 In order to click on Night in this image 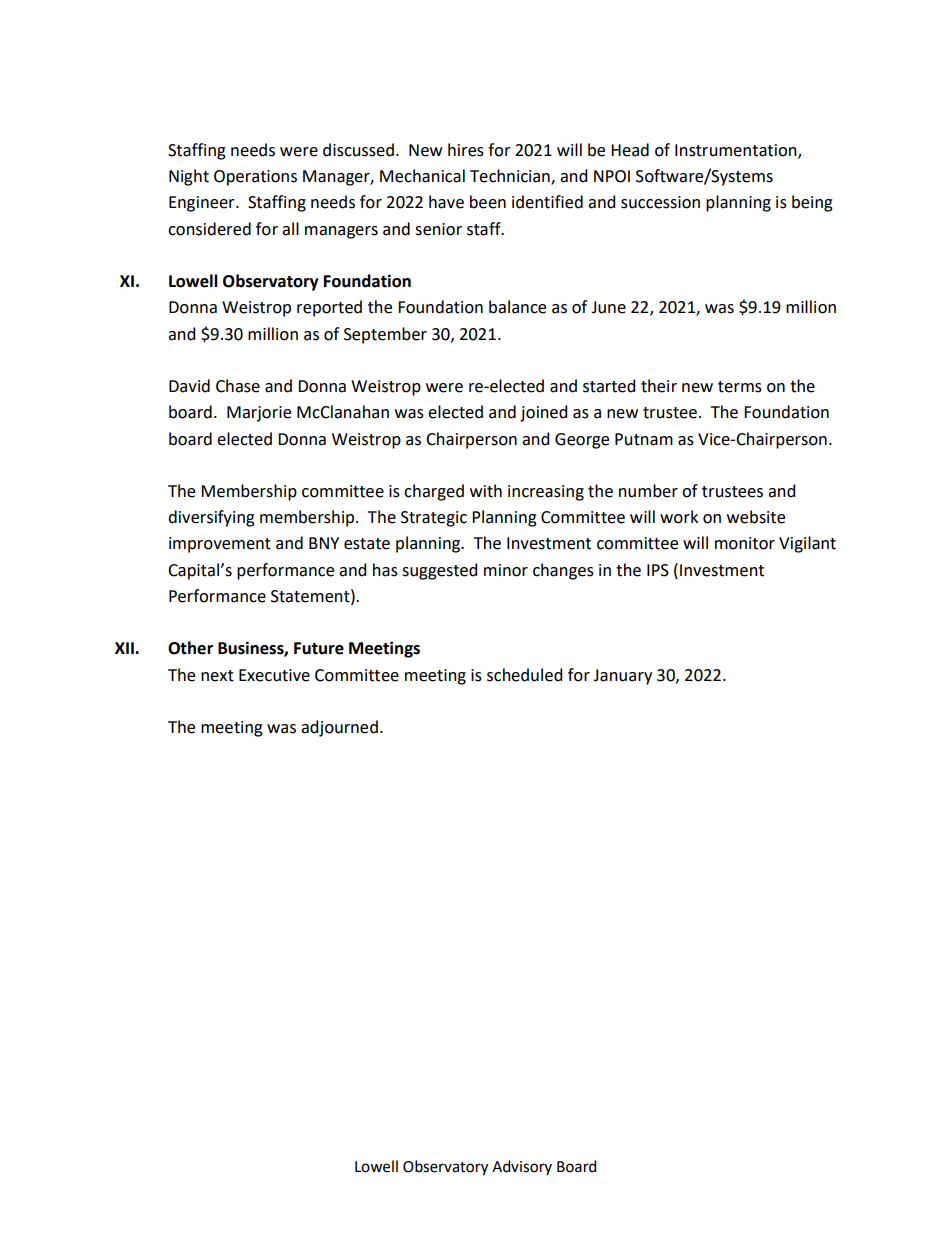, I will do `click(189, 177)`.
